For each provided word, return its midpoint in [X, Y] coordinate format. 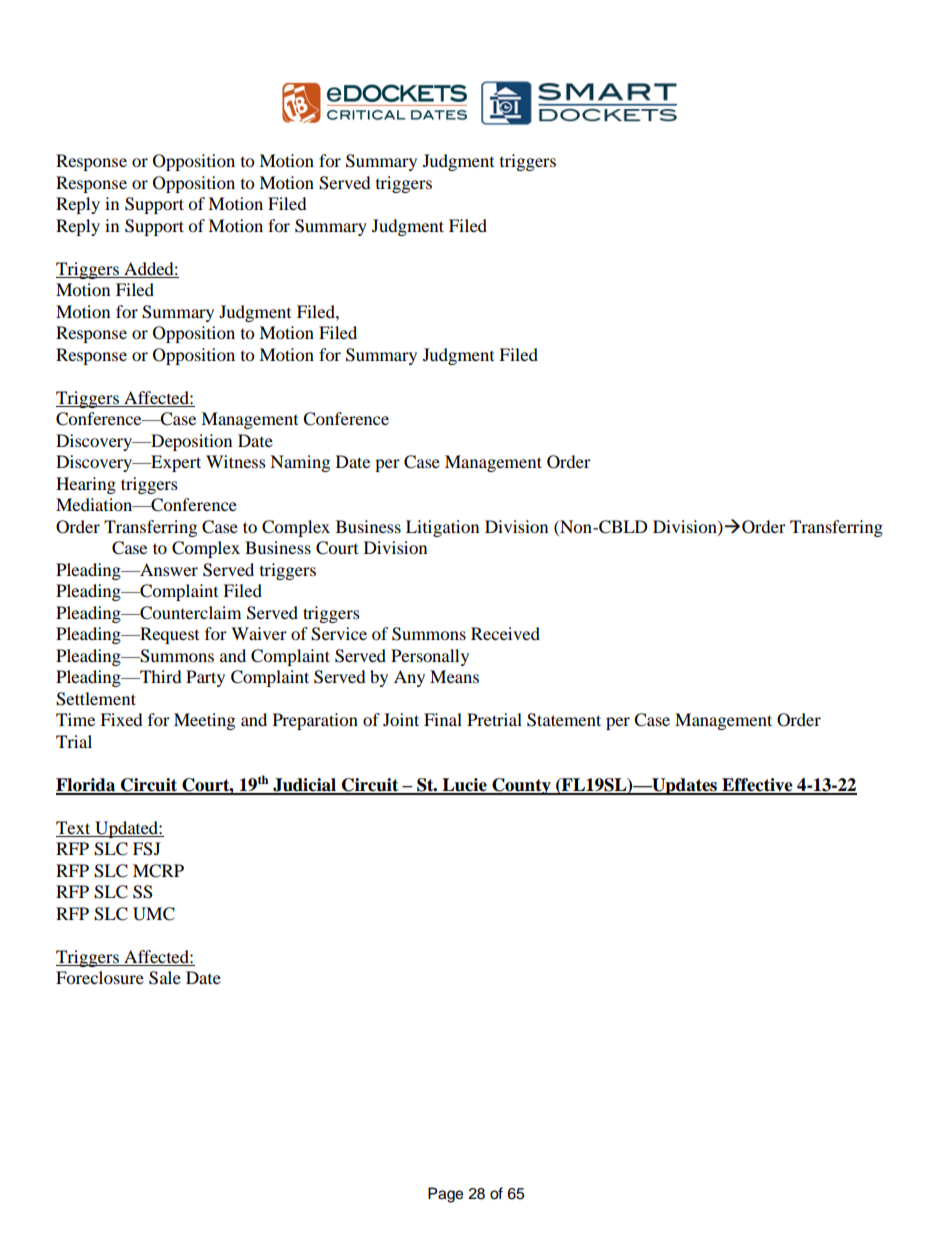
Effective [757, 786]
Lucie [464, 786]
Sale [165, 978]
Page [445, 1195]
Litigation [442, 528]
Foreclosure [100, 977]
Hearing [86, 485]
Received [505, 633]
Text [73, 827]
